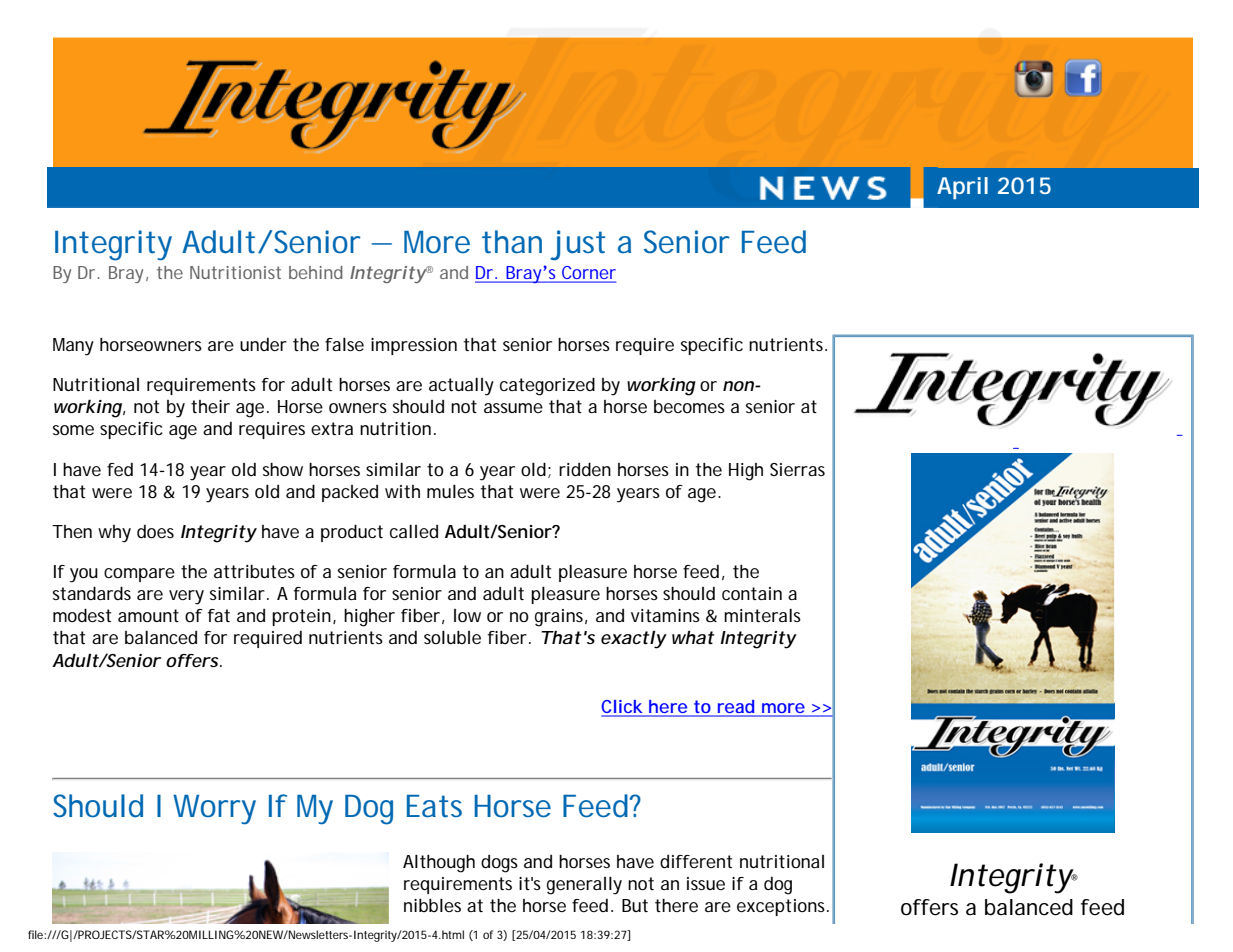 The height and width of the screenshot is (952, 1233). What do you see at coordinates (512, 242) in the screenshot?
I see `than` at bounding box center [512, 242].
